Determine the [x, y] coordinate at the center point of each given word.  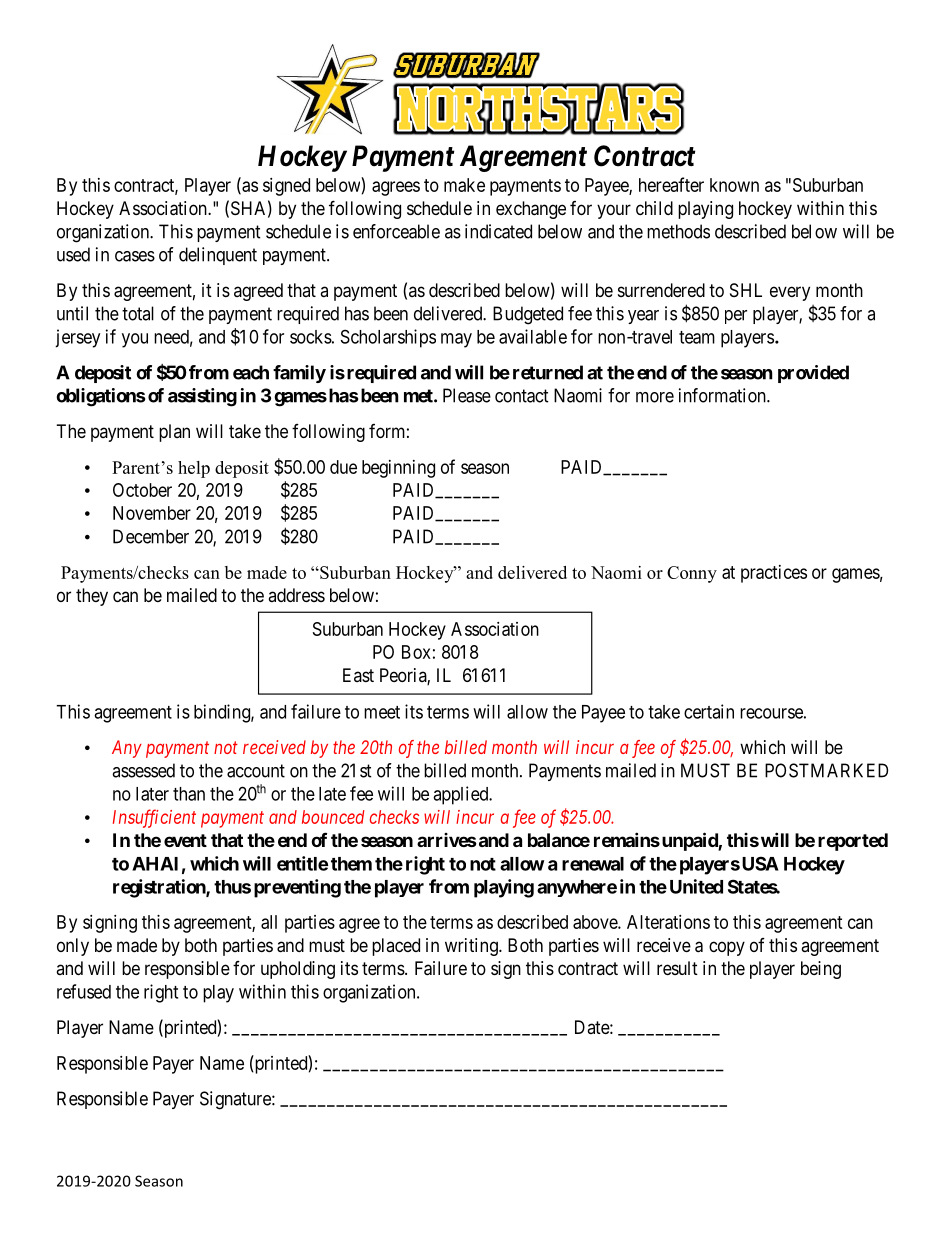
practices [774, 574]
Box [416, 652]
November [152, 513]
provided [813, 374]
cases [135, 256]
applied [462, 795]
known [734, 185]
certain [709, 711]
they [92, 597]
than [189, 794]
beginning [398, 469]
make [464, 185]
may [456, 340]
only [73, 947]
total [138, 313]
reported [853, 842]
